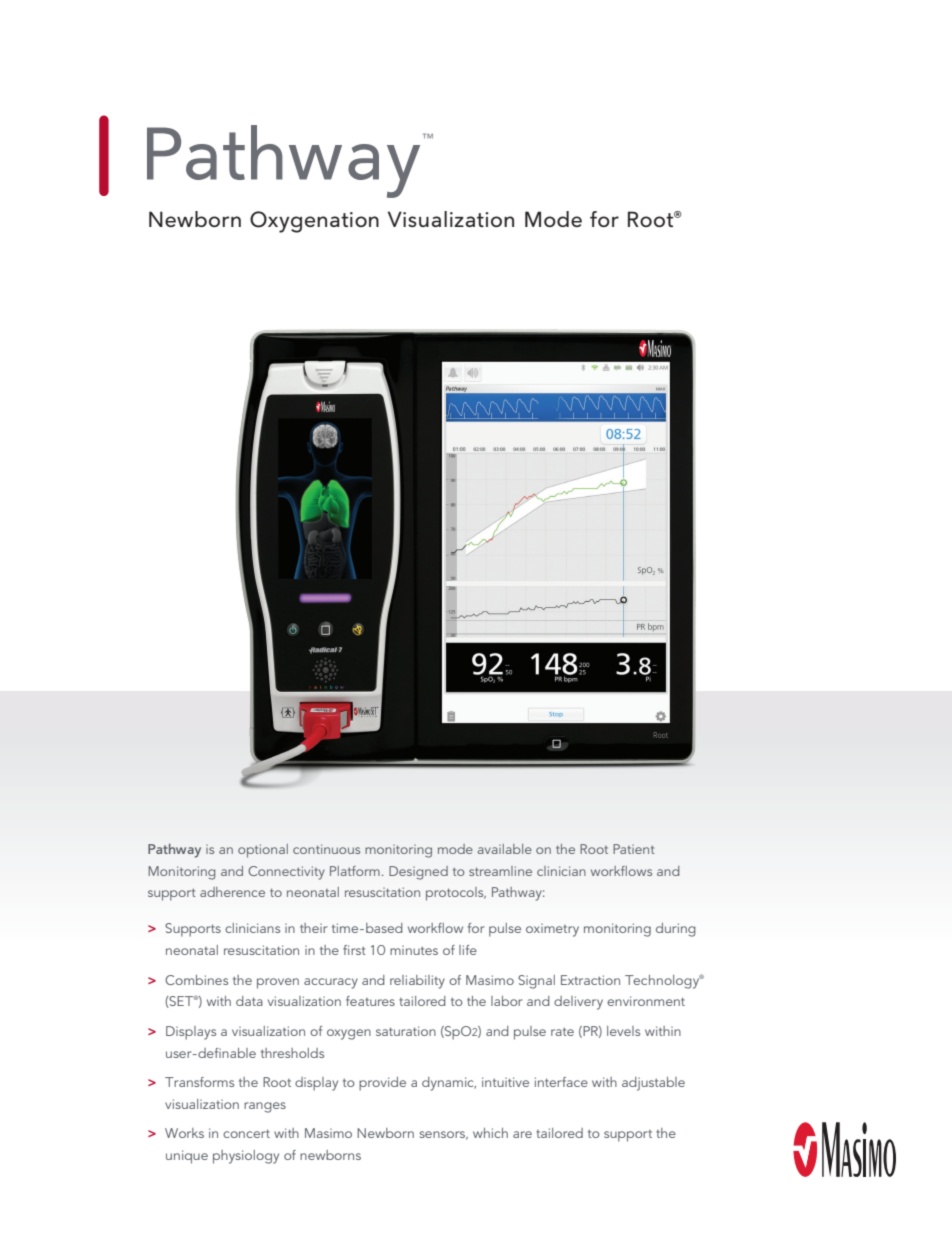  Describe the element at coordinates (414, 950) in the screenshot. I see `minutes` at that location.
